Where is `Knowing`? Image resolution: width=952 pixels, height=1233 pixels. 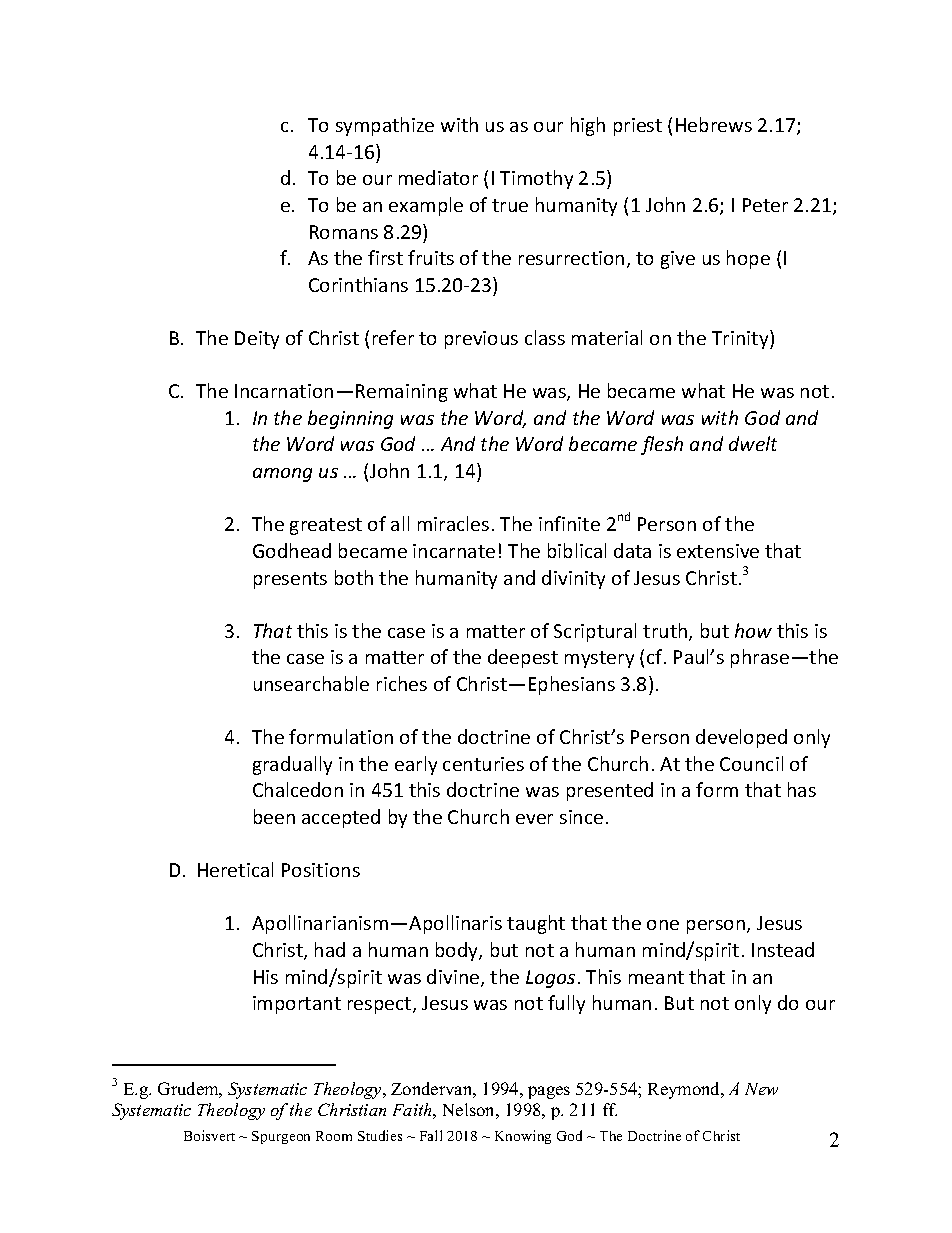 Knowing is located at coordinates (523, 1137).
